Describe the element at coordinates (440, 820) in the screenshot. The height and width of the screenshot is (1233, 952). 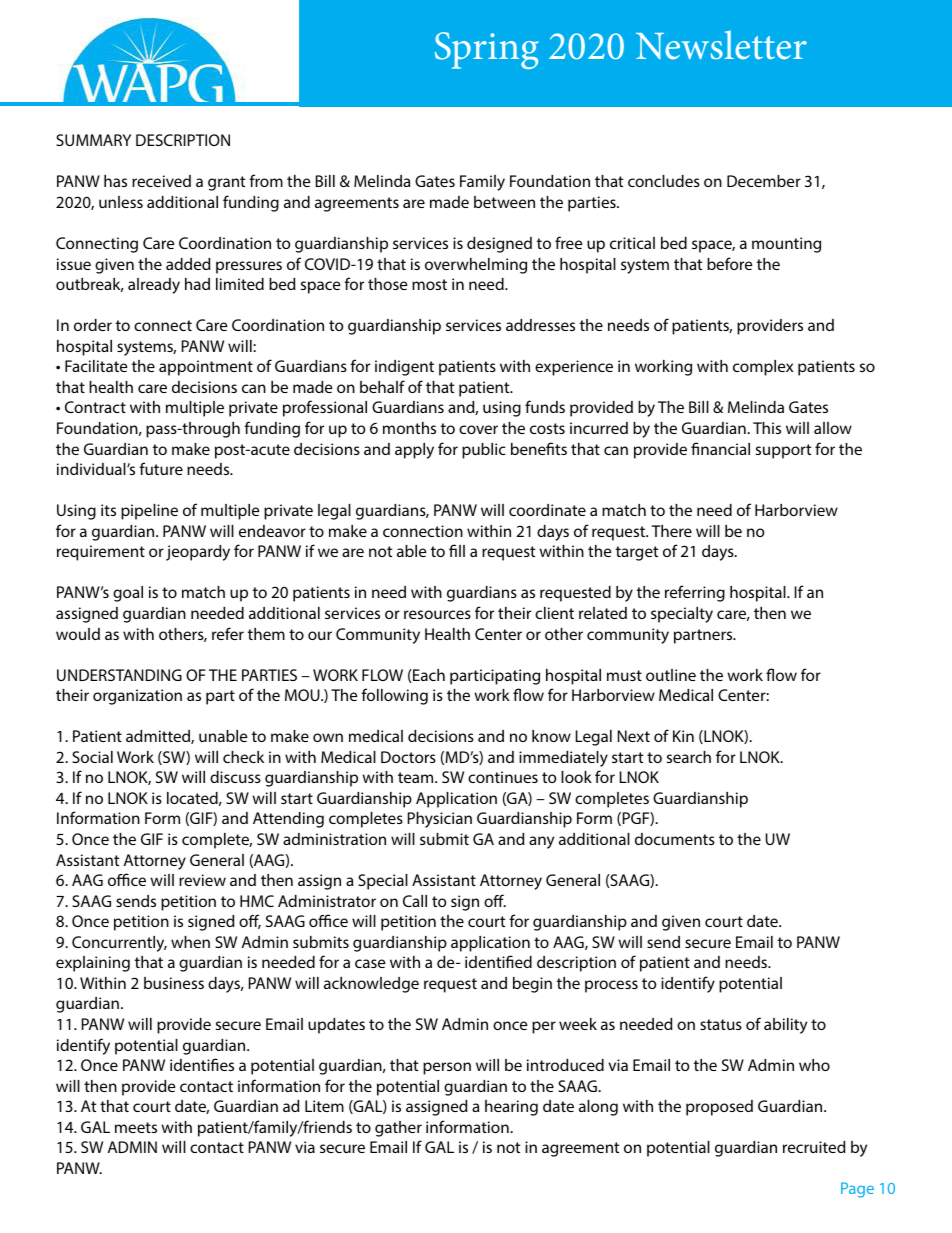
I see `Physician` at that location.
